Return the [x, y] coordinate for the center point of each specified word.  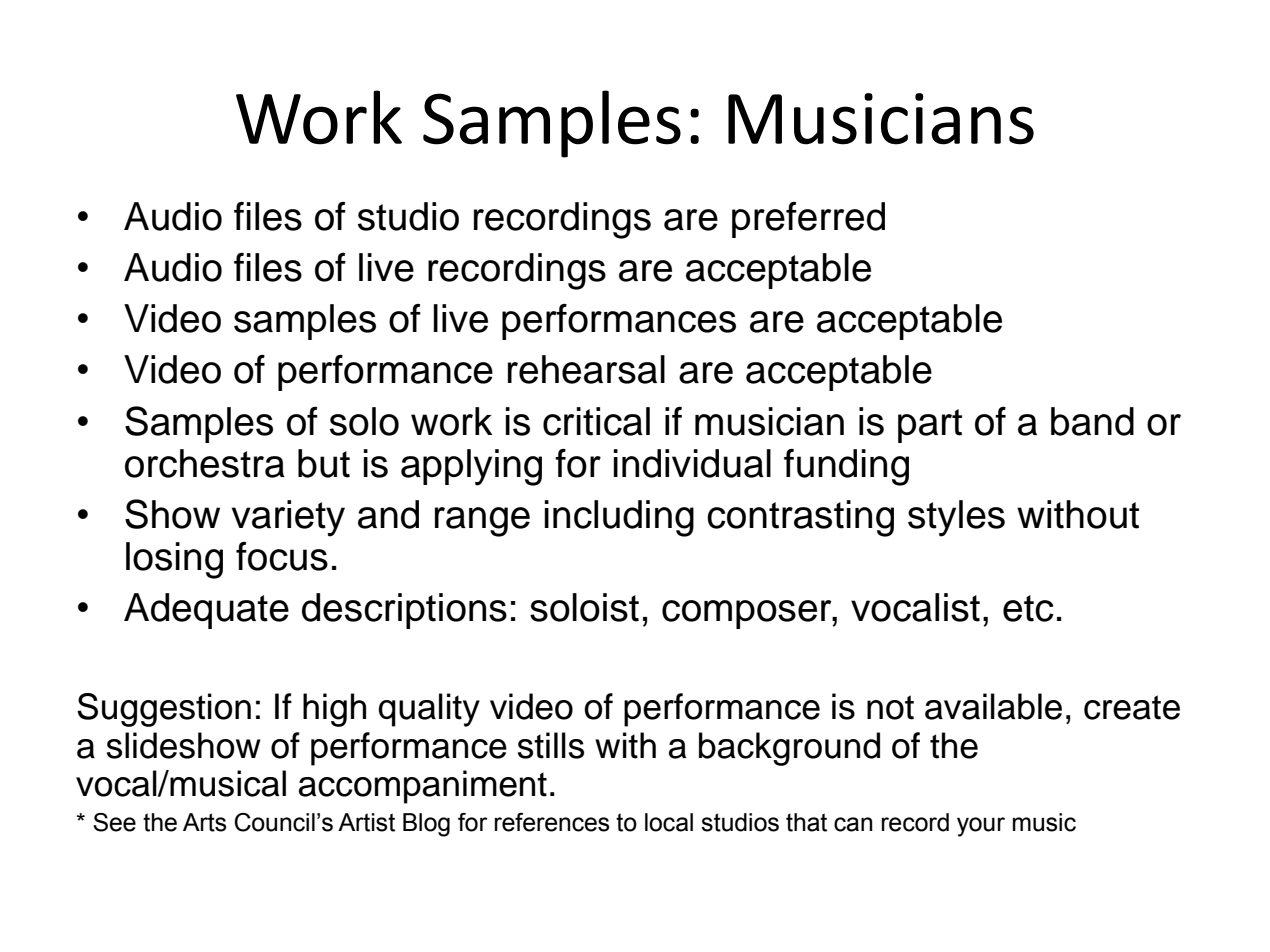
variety [288, 518]
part [930, 426]
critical [596, 421]
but [324, 463]
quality [429, 710]
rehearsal [586, 369]
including [619, 518]
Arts [204, 822]
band [1092, 421]
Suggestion [164, 710]
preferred [808, 220]
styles [956, 518]
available [993, 706]
